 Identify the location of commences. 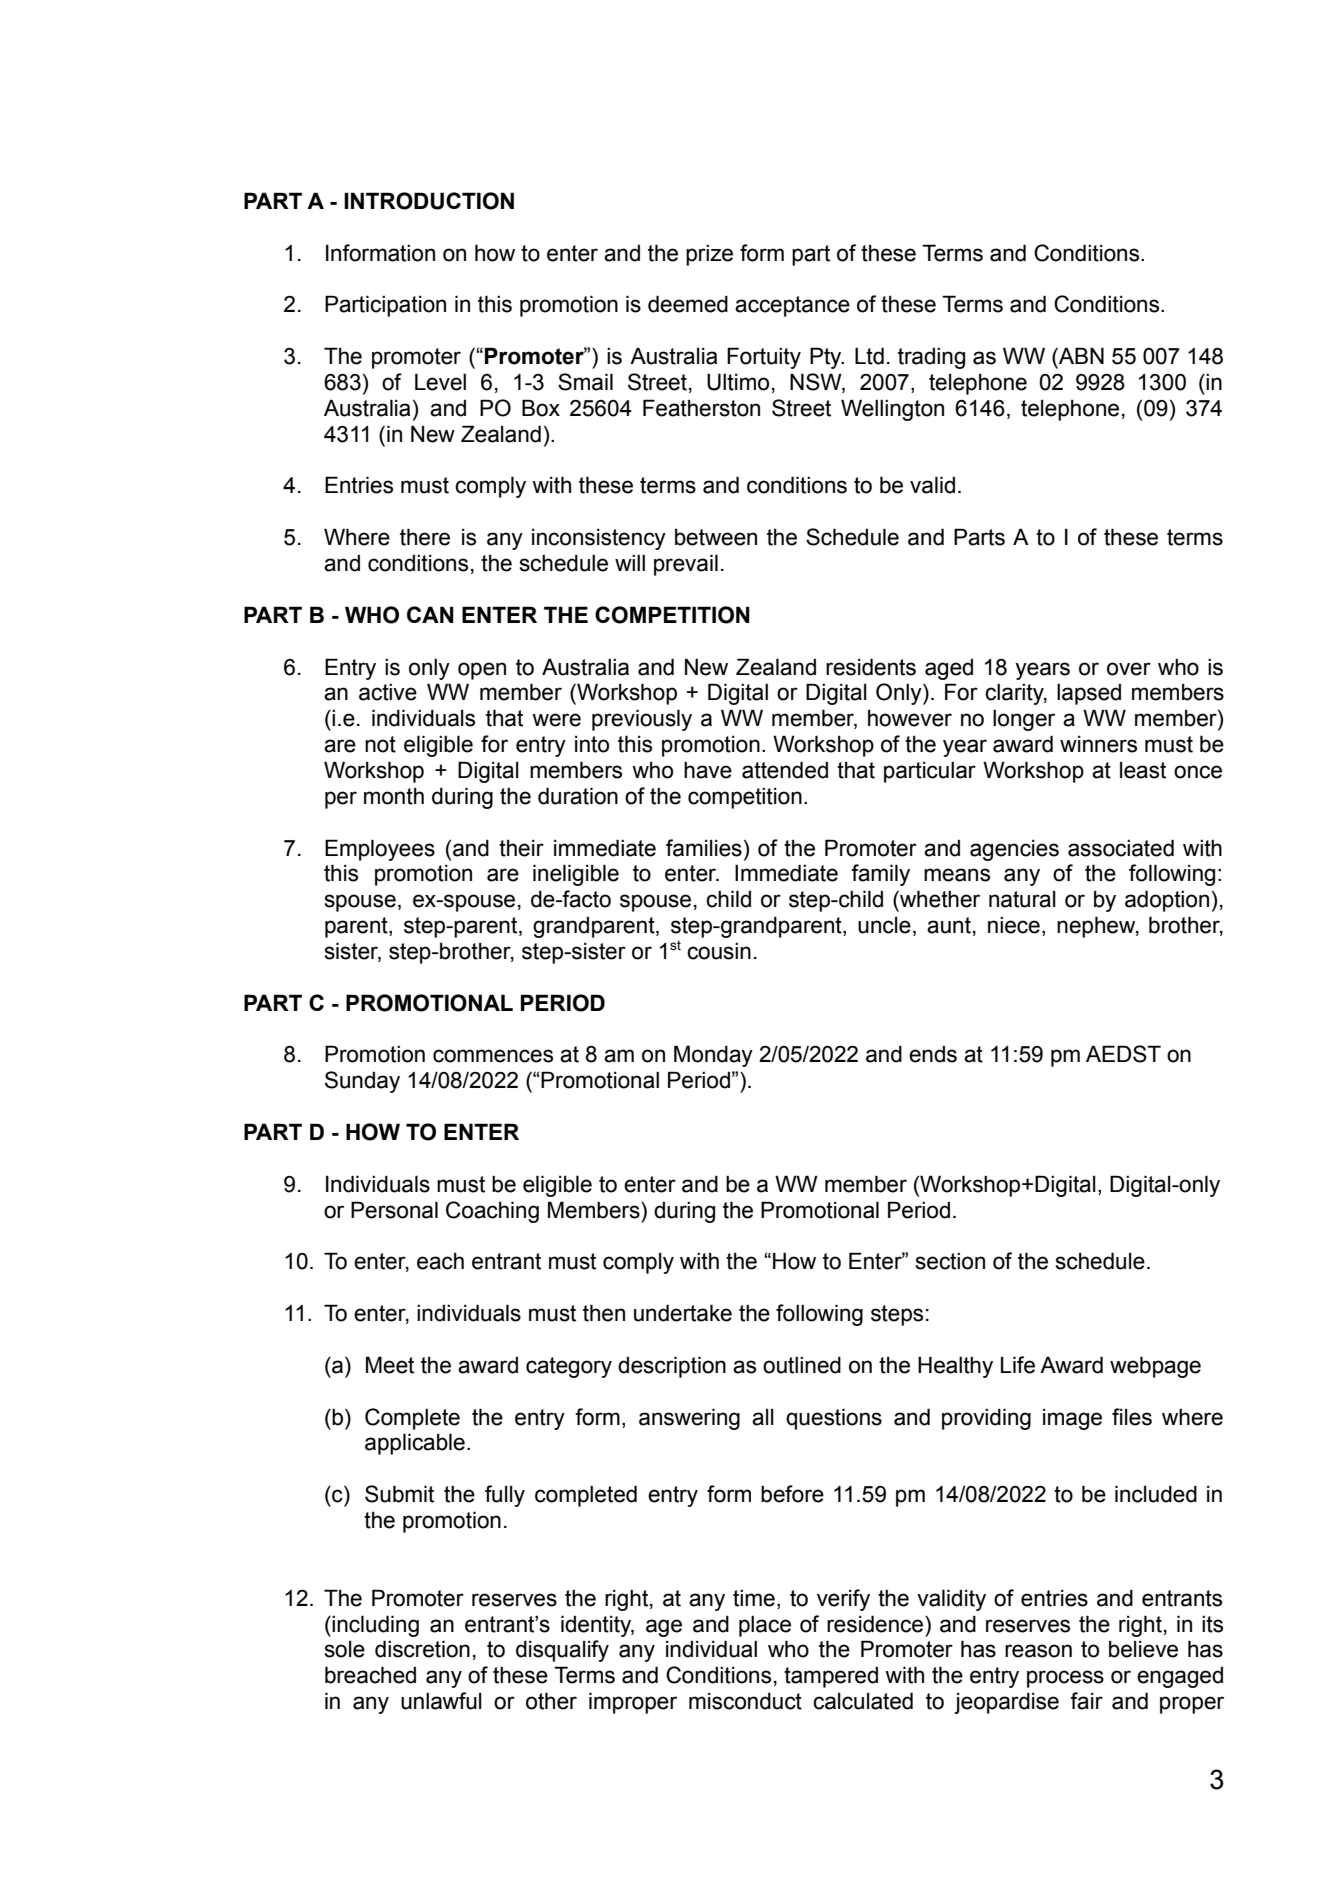
(493, 1056).
